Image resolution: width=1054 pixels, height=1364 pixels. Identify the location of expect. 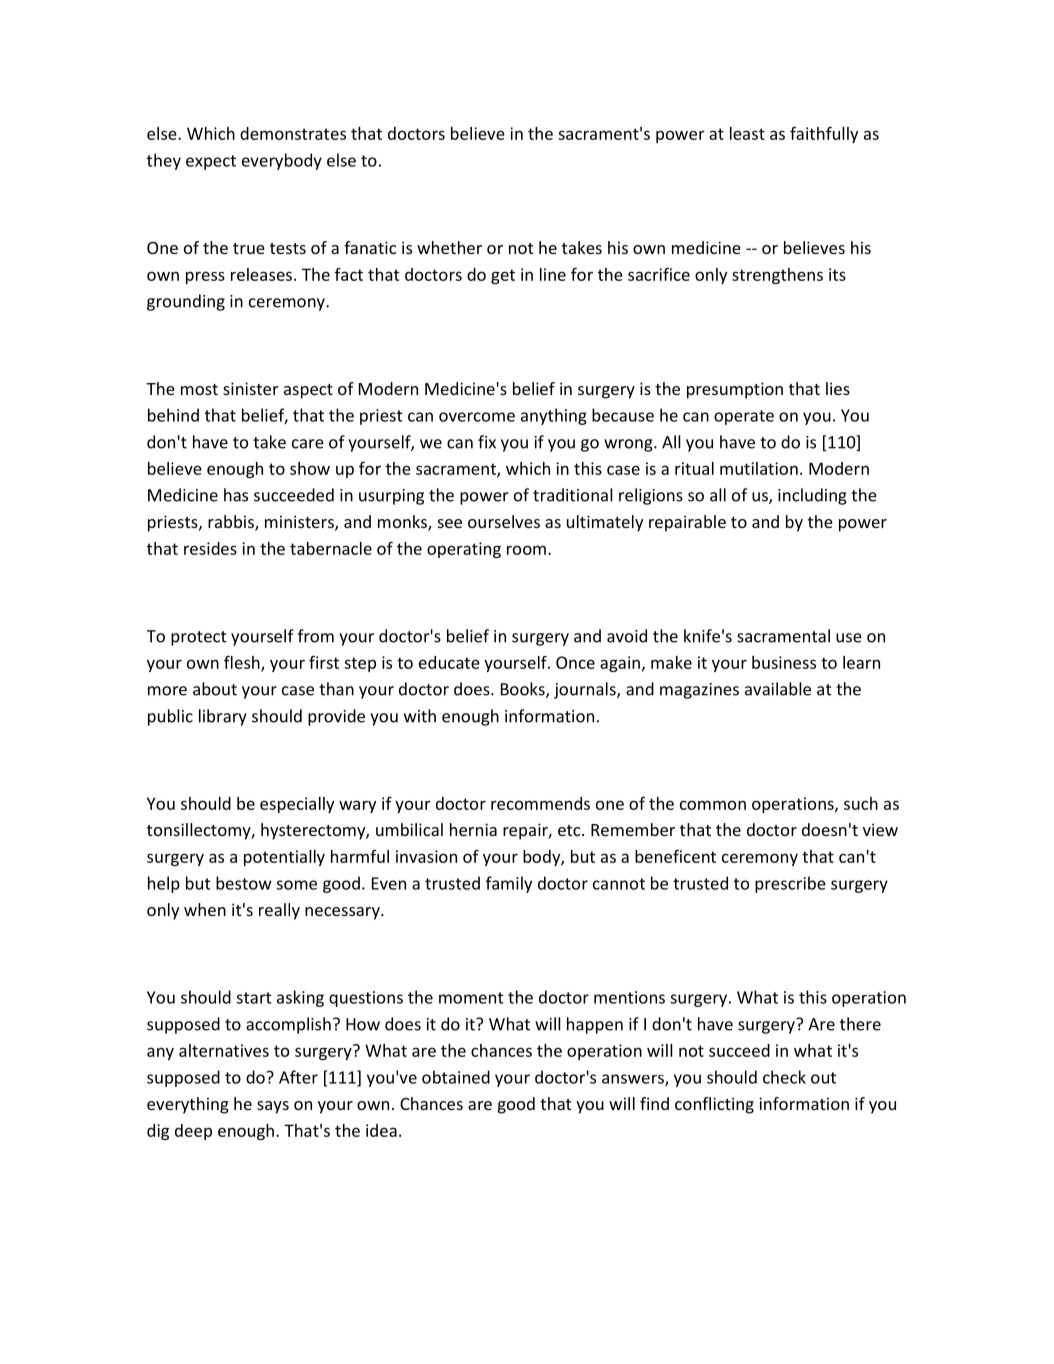
(211, 162).
